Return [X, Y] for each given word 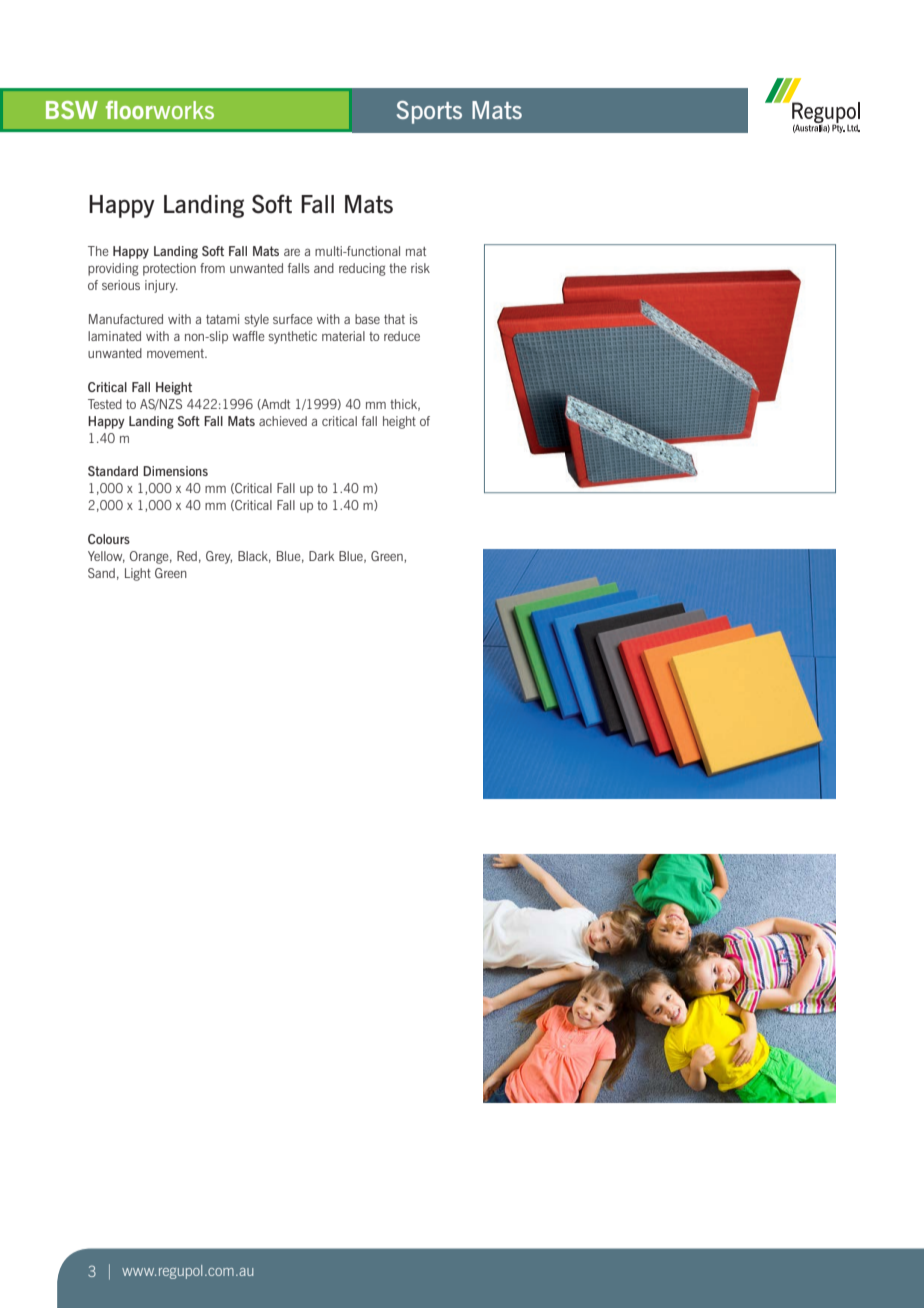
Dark [321, 556]
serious [121, 285]
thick [405, 405]
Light [138, 574]
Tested [105, 404]
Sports [429, 112]
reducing [362, 269]
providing [113, 269]
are [292, 252]
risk [420, 268]
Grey [219, 557]
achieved [283, 421]
